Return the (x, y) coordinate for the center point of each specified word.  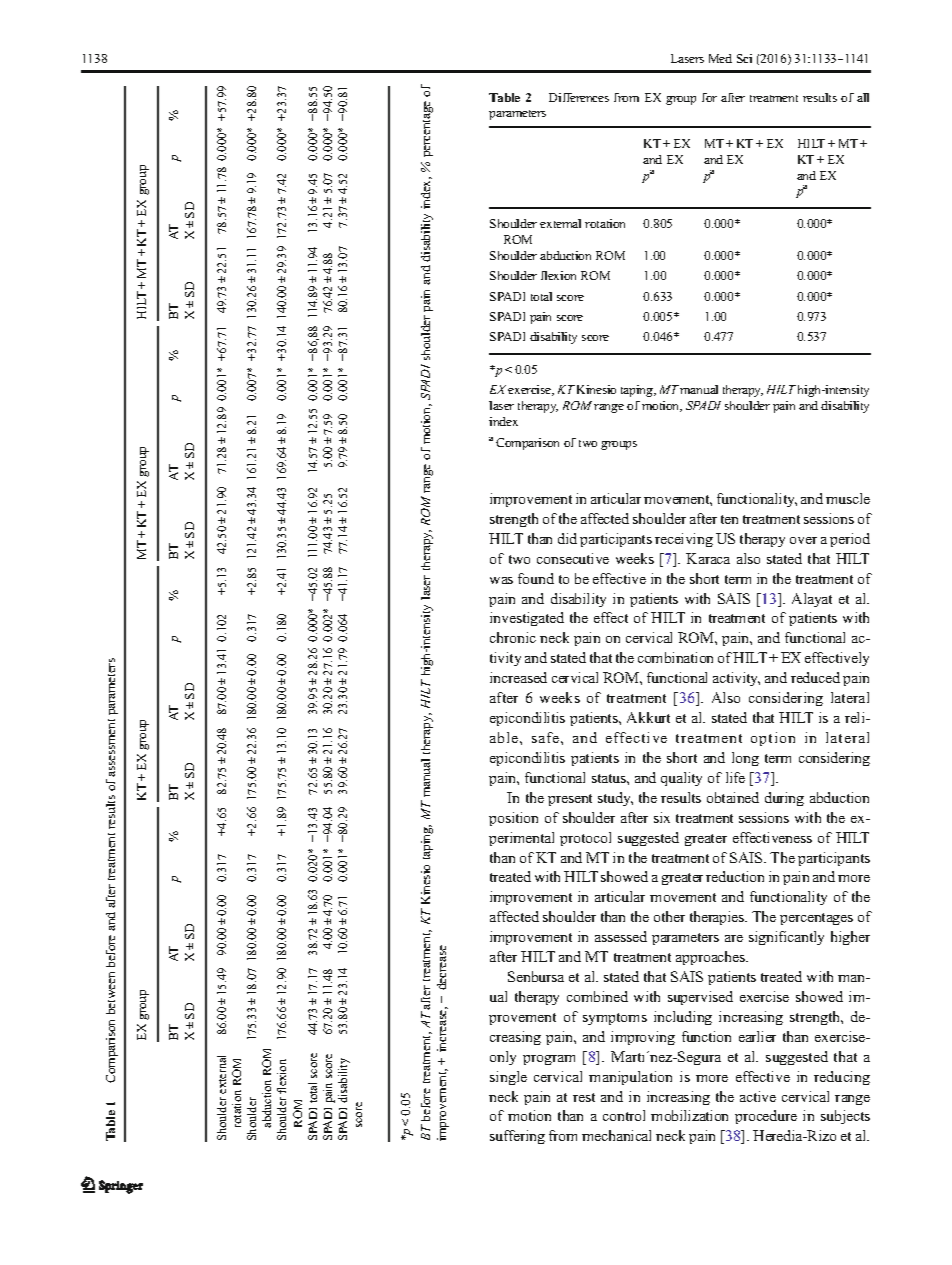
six (662, 817)
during (784, 799)
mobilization (689, 1115)
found (536, 578)
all (863, 97)
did (567, 538)
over (803, 540)
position (513, 819)
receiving (684, 540)
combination (675, 657)
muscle (848, 498)
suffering (517, 1137)
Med (720, 58)
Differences (579, 97)
